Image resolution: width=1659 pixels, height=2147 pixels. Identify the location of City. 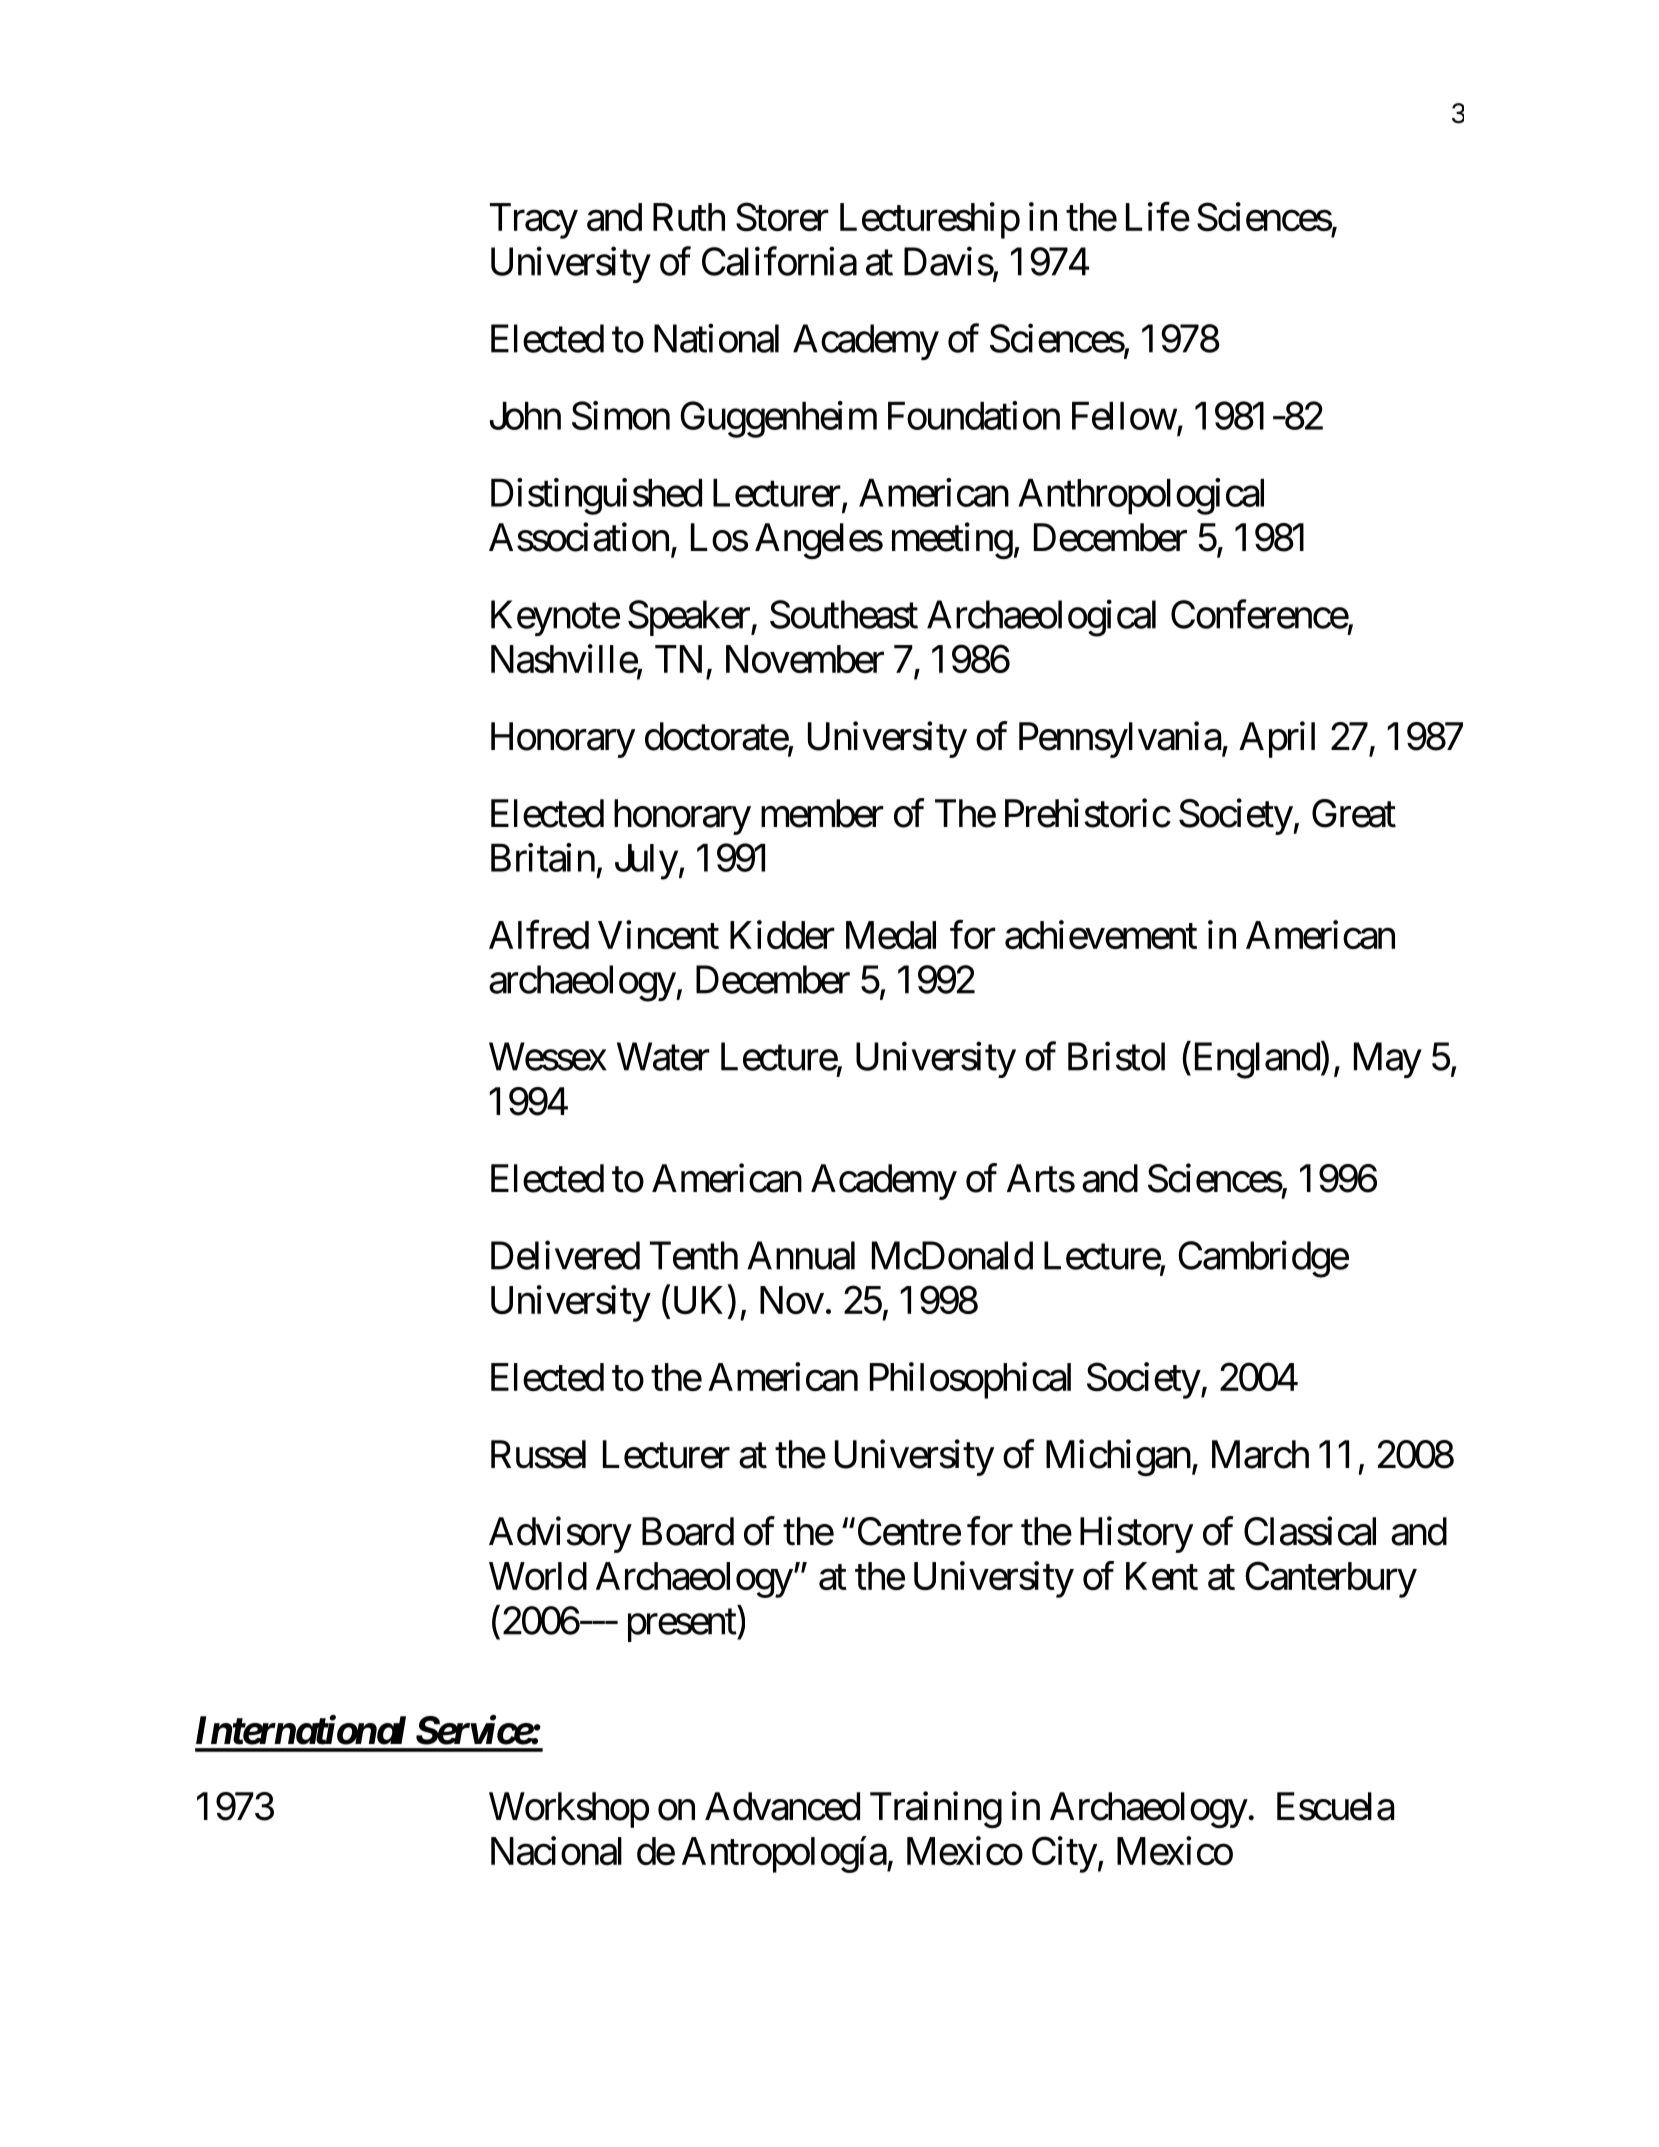
(1064, 1854).
